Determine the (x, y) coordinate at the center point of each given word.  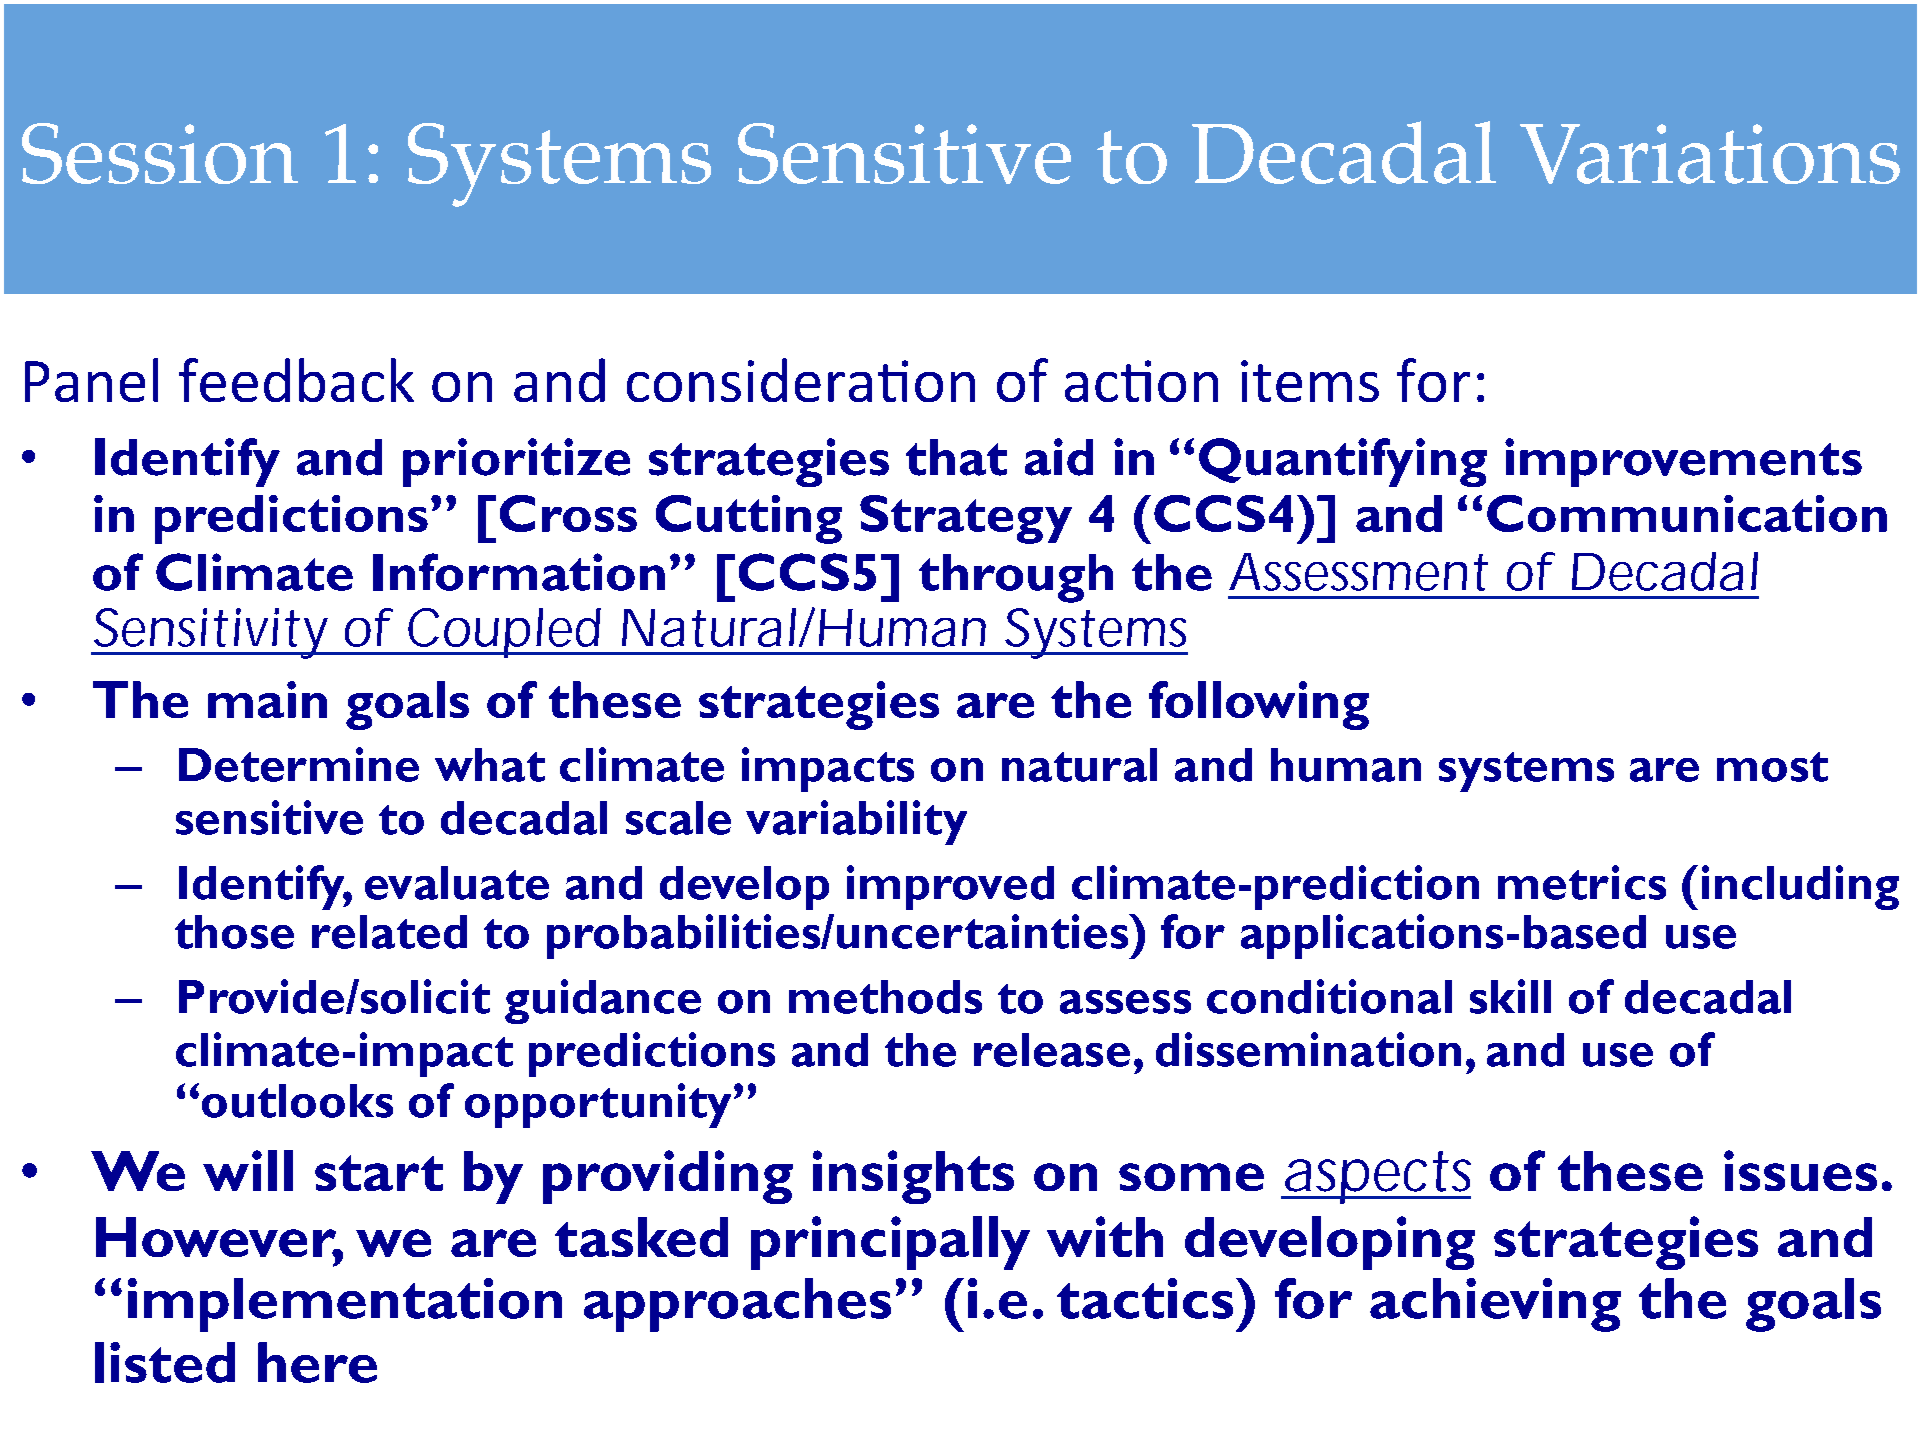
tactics (1145, 1298)
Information (519, 572)
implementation (345, 1305)
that (956, 457)
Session (160, 153)
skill (1510, 996)
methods (885, 997)
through (1016, 578)
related (389, 932)
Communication (1687, 513)
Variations (1710, 154)
